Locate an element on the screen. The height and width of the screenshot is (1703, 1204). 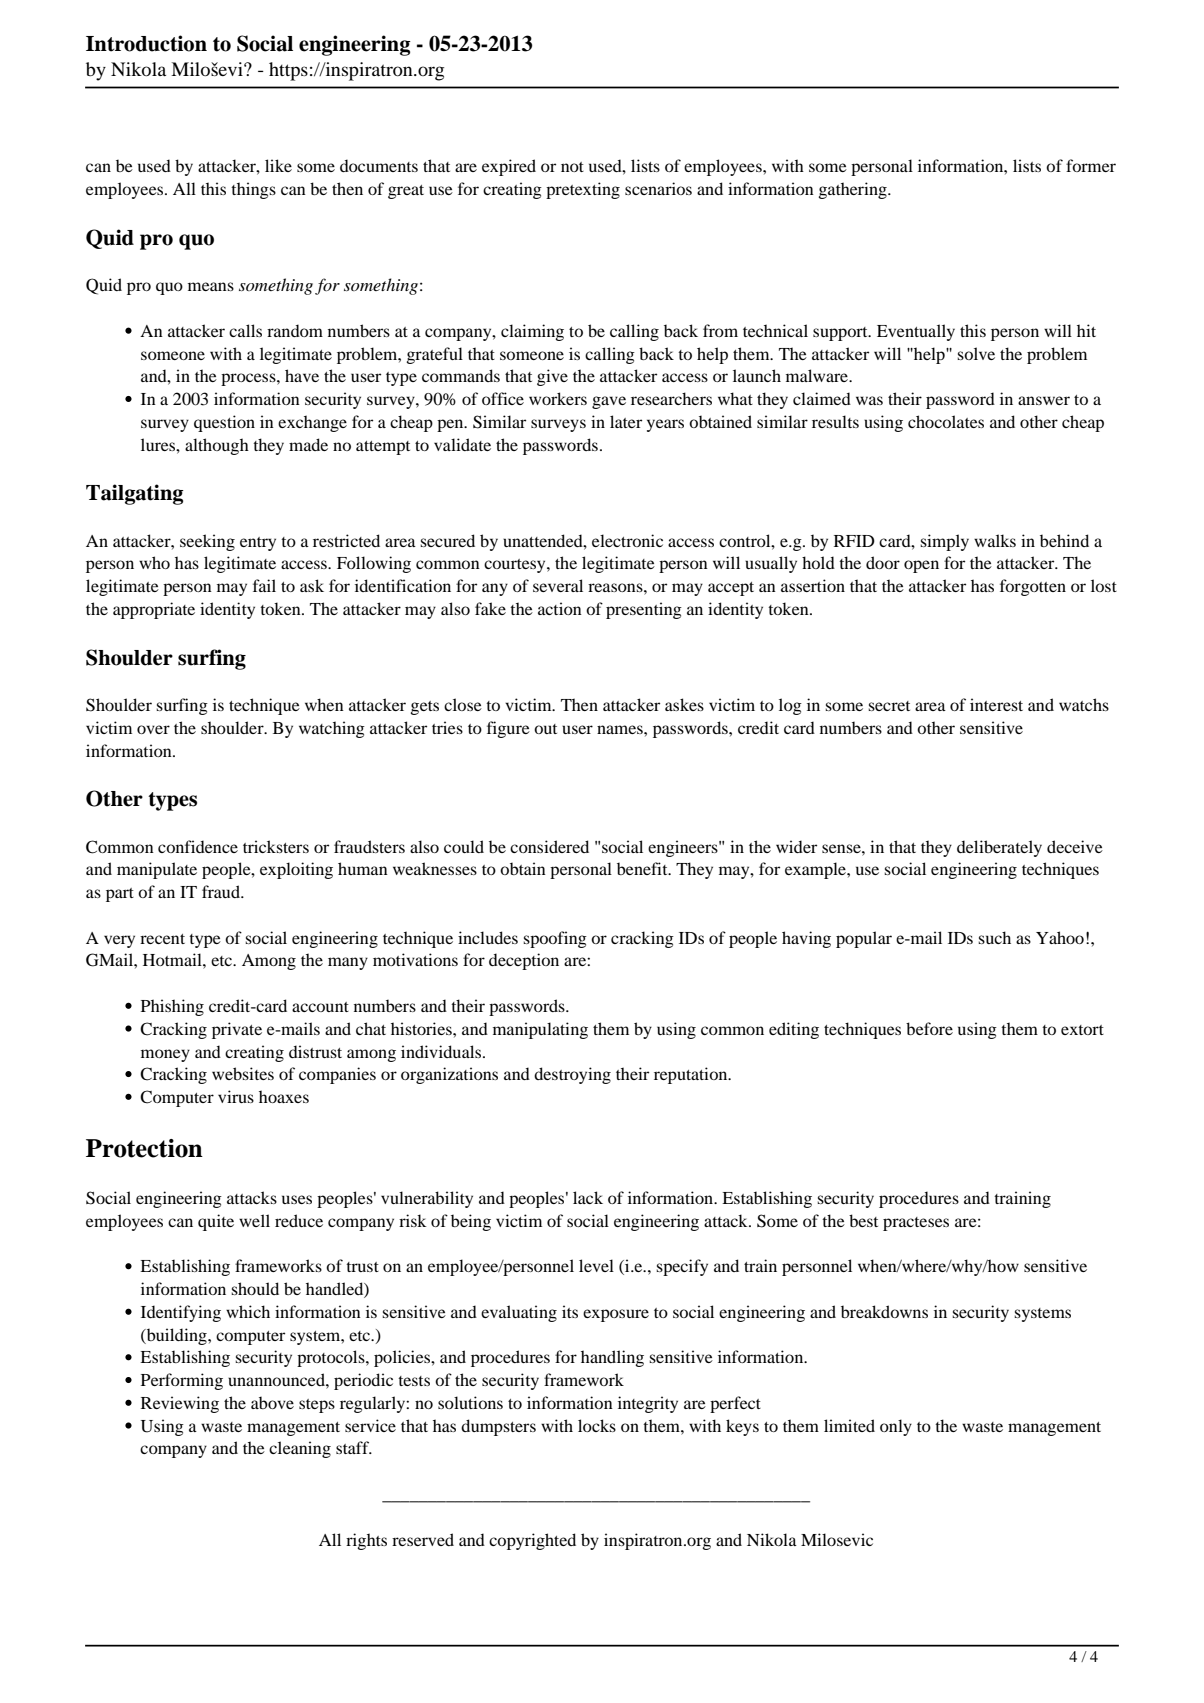
Introduction is located at coordinates (146, 43).
